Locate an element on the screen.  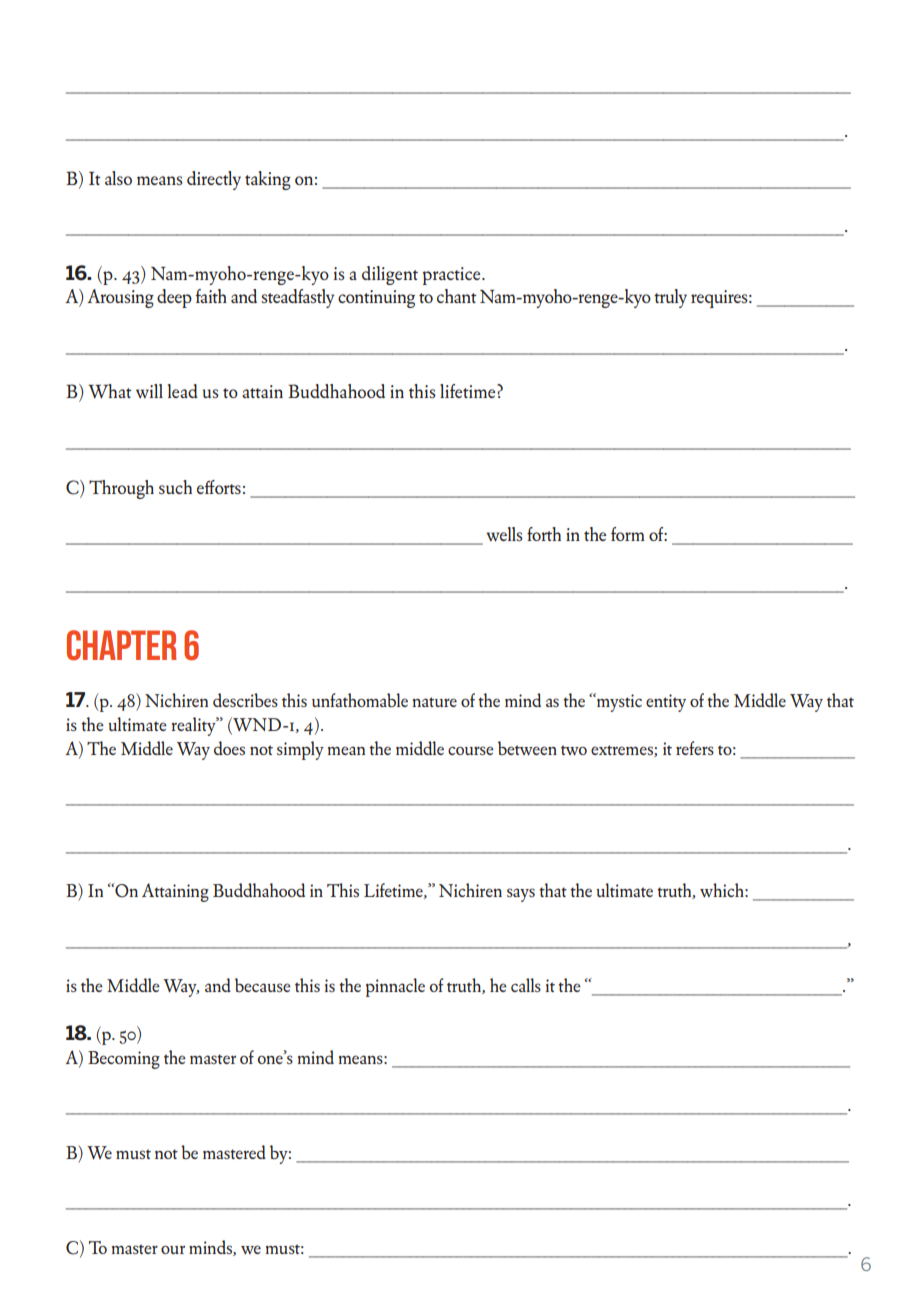
continuing is located at coordinates (376, 299).
